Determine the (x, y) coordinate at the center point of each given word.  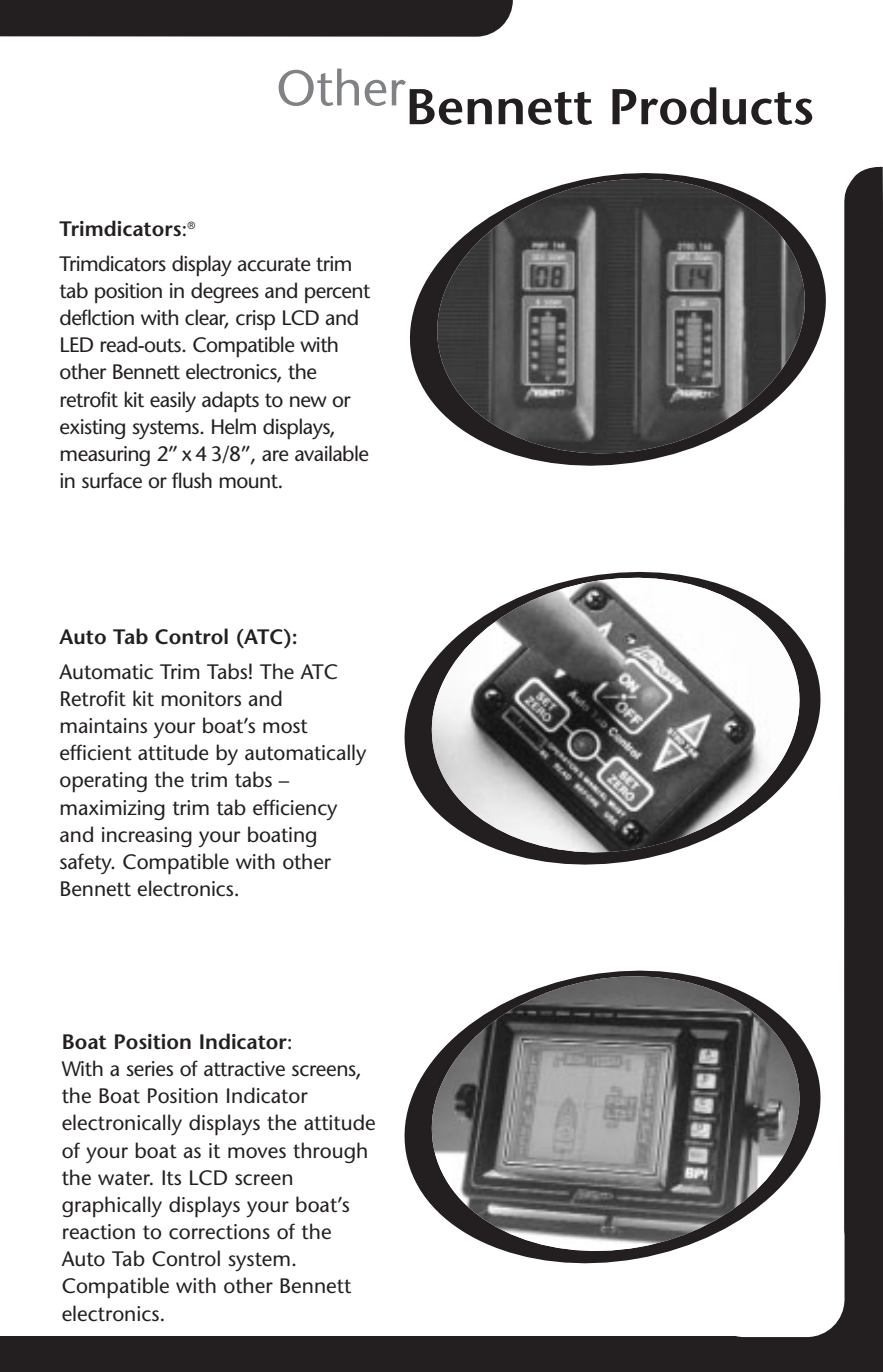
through (330, 1152)
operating (103, 782)
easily (173, 401)
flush (192, 480)
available (332, 453)
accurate (274, 264)
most (285, 726)
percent (337, 294)
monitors (201, 699)
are (275, 456)
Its (171, 1178)
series (149, 1069)
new (308, 402)
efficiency (295, 810)
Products (712, 106)
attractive (244, 1069)
